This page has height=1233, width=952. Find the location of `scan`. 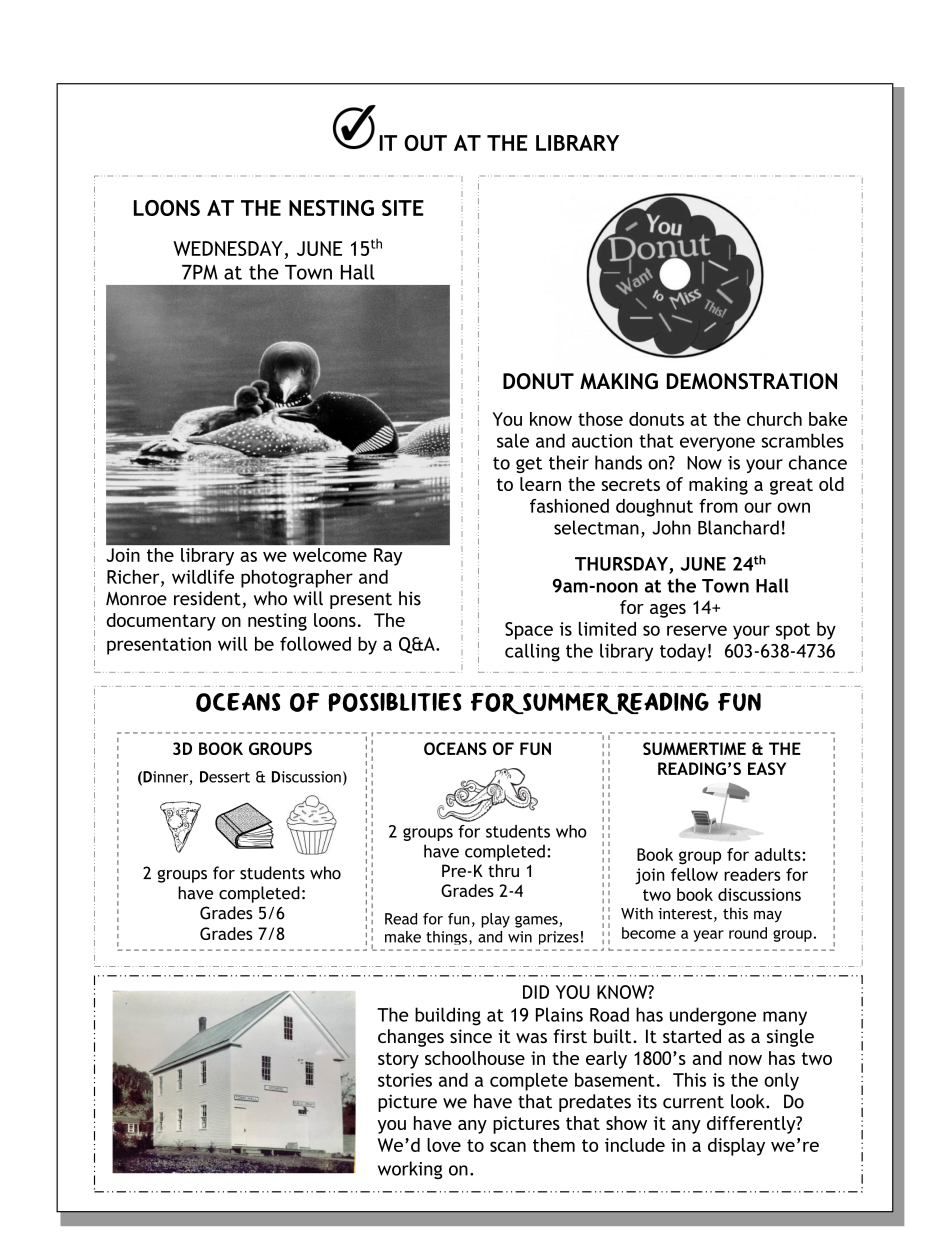

scan is located at coordinates (508, 1147).
